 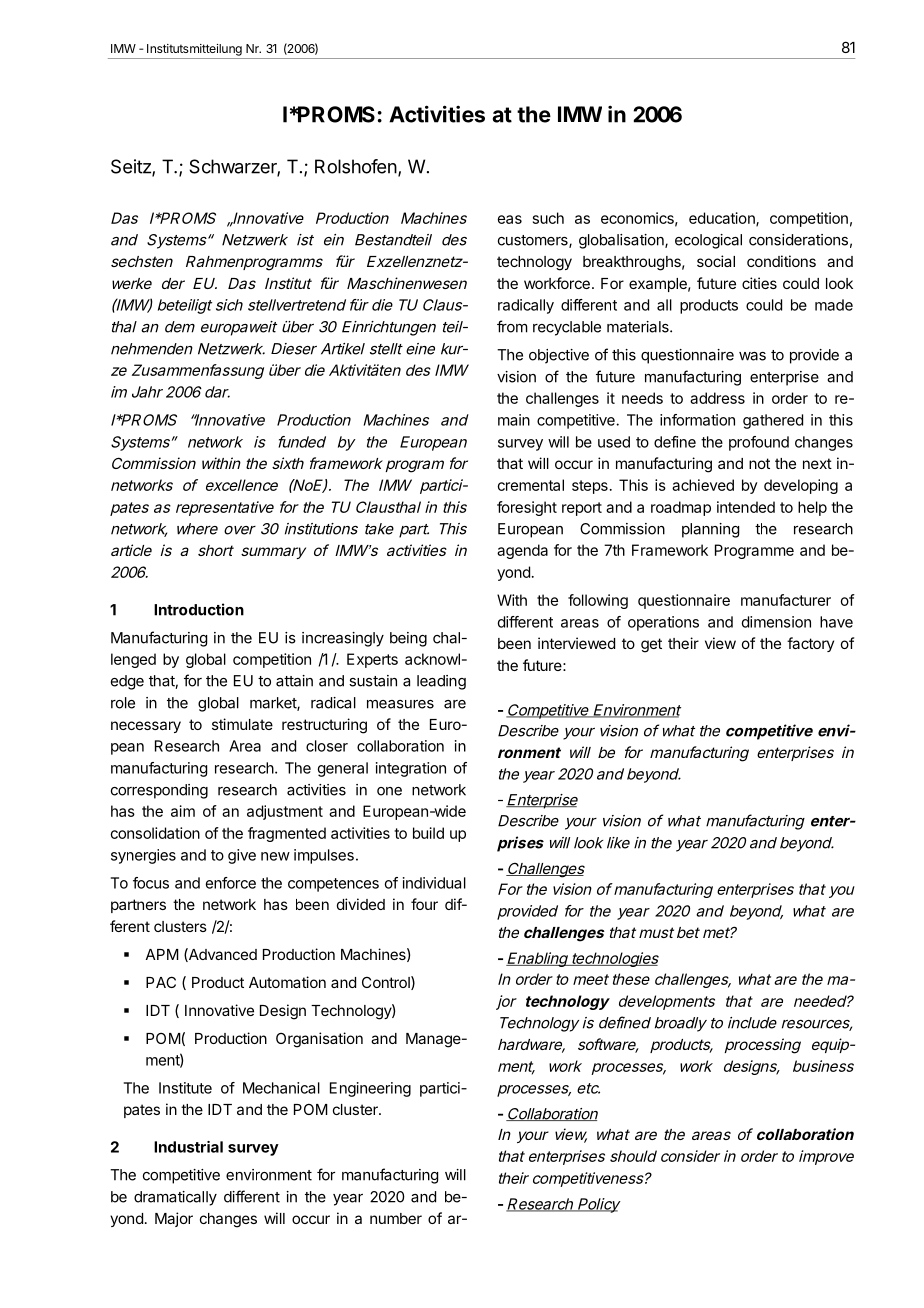 I want to click on number, so click(x=396, y=1218).
